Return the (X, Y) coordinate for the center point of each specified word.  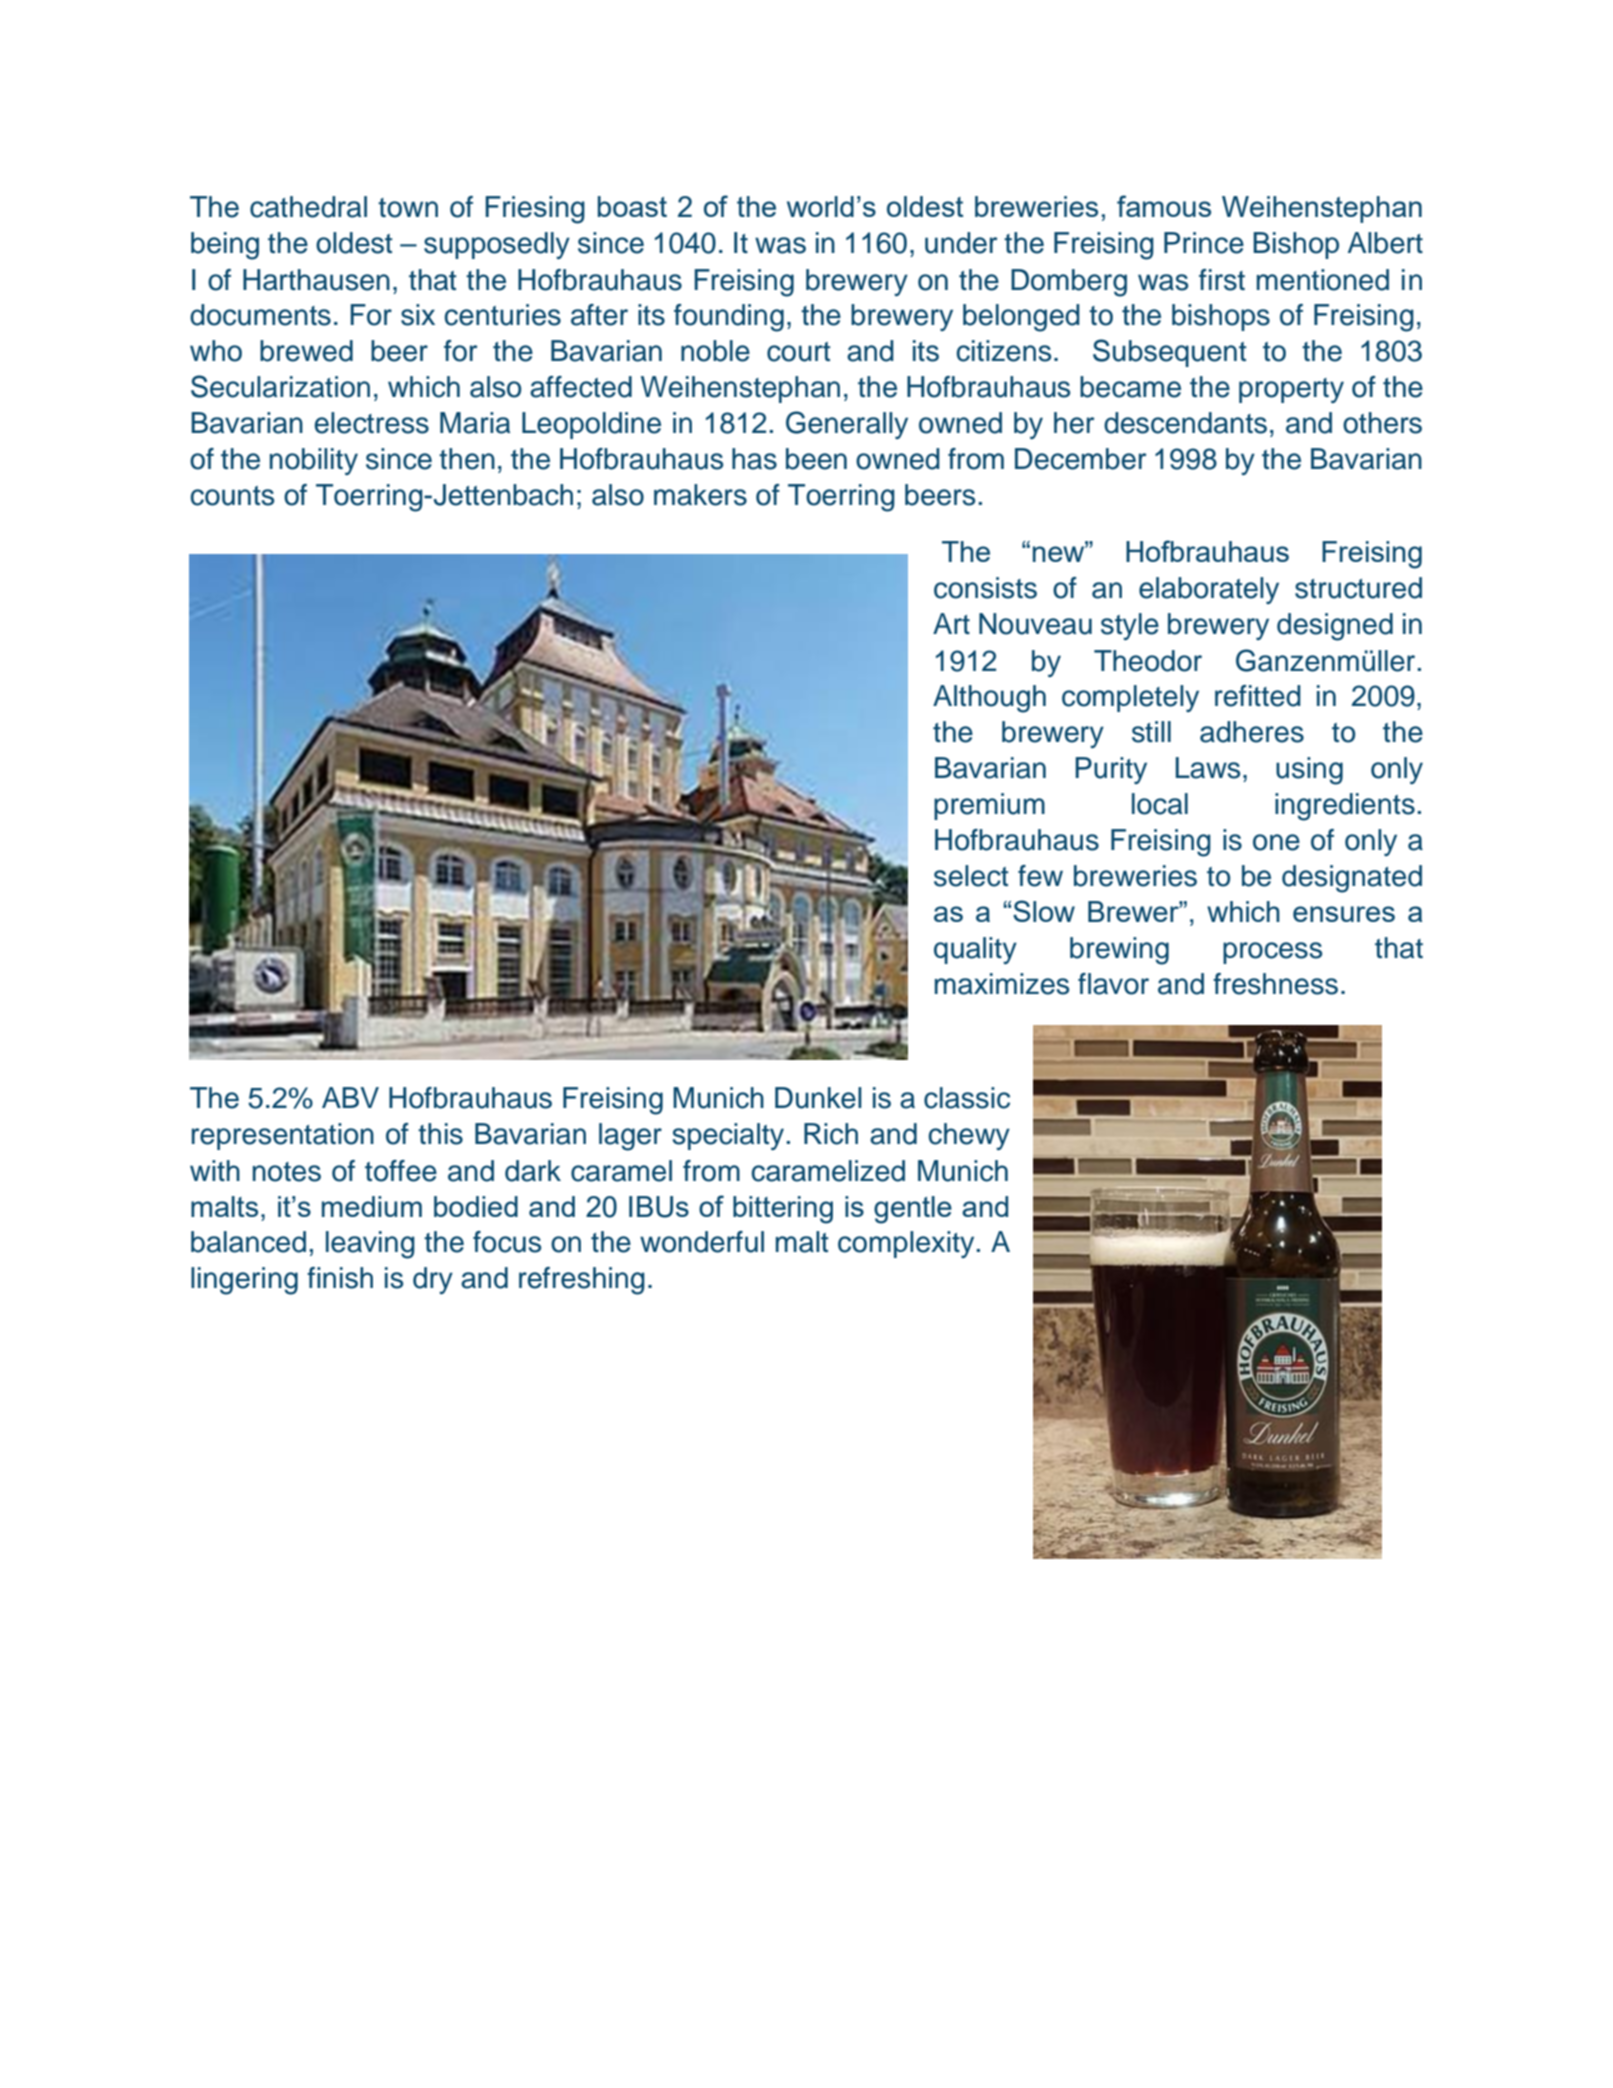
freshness (1275, 984)
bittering (783, 1210)
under (961, 243)
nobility (314, 461)
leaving (370, 1245)
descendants (1185, 423)
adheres (1252, 732)
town (408, 208)
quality (975, 950)
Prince (1204, 243)
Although (989, 699)
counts (232, 496)
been (816, 459)
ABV (350, 1097)
